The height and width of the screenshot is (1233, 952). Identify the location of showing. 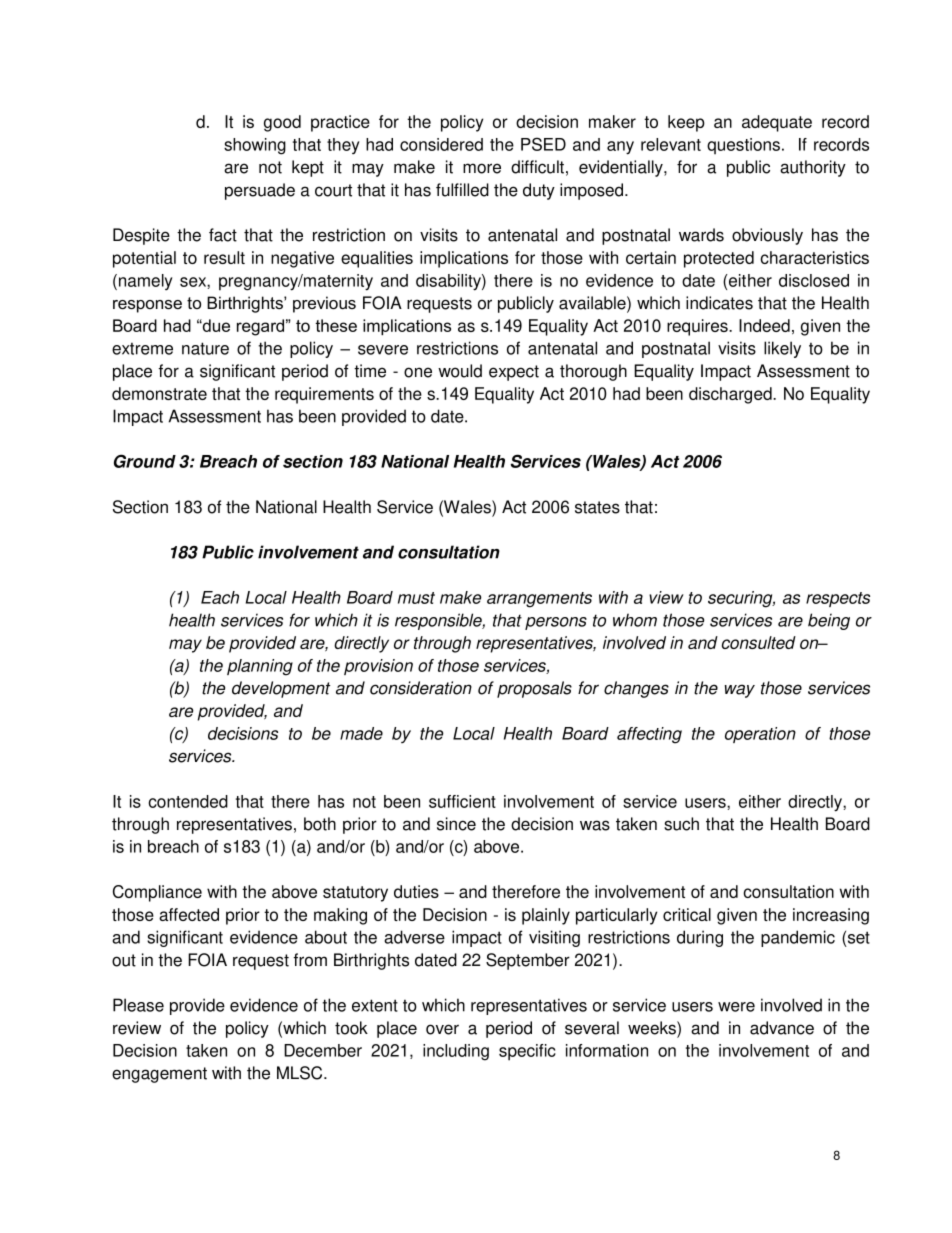
(255, 146).
